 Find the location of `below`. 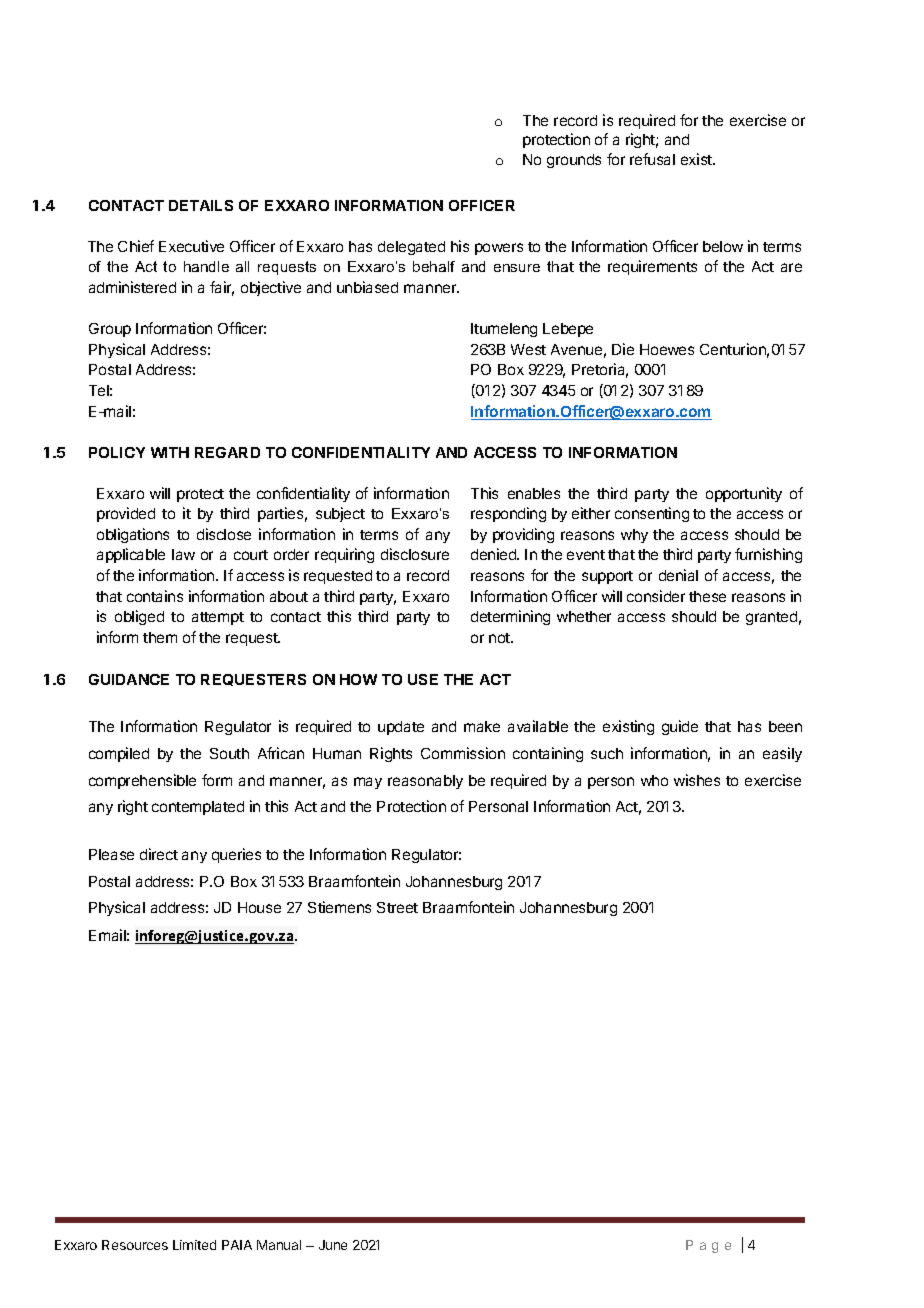

below is located at coordinates (723, 246).
